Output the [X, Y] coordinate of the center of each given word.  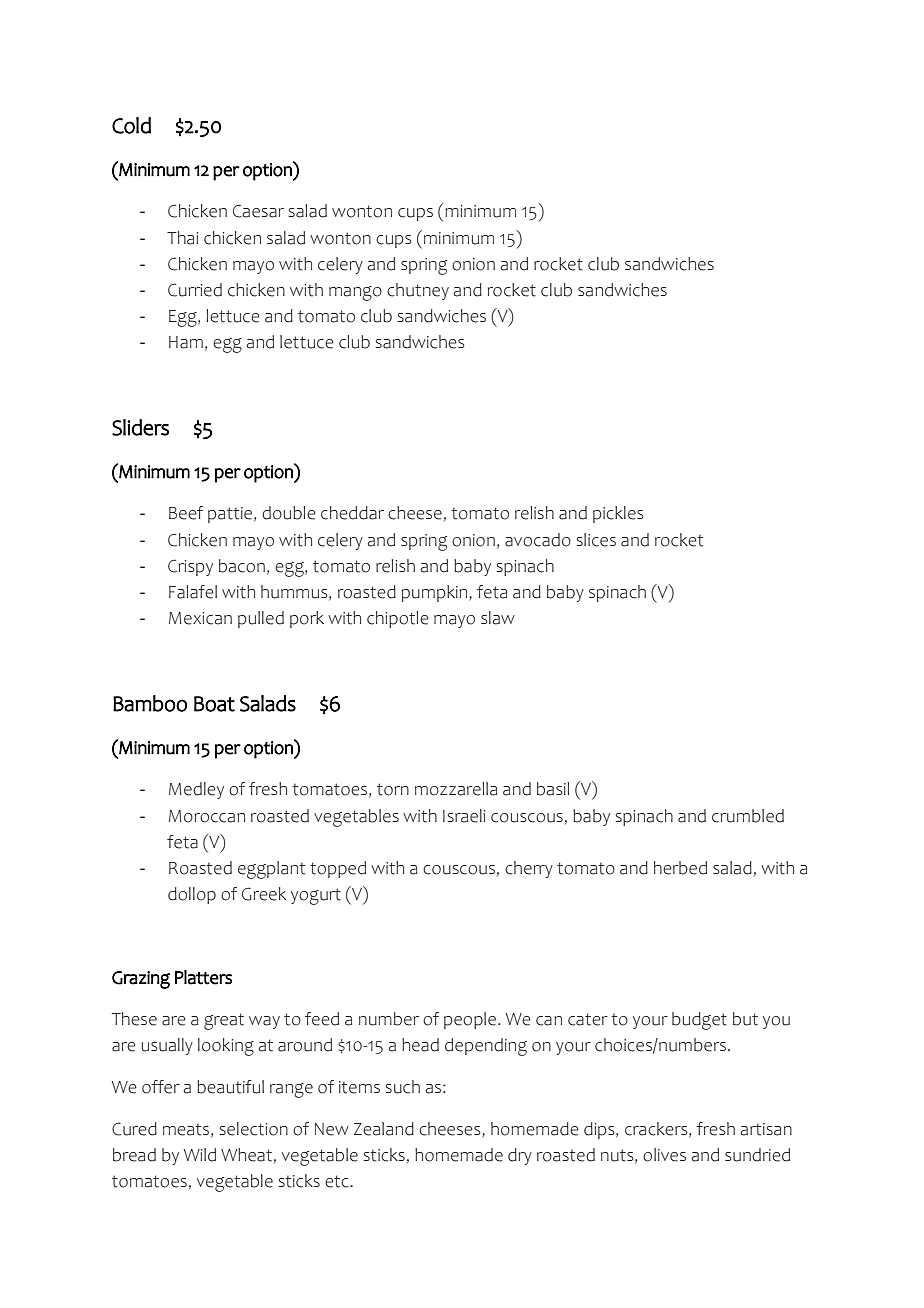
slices [596, 540]
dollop [192, 895]
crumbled [748, 816]
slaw [498, 618]
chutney [418, 291]
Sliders [140, 427]
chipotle [398, 619]
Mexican [200, 618]
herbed [680, 868]
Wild [199, 1155]
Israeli [464, 816]
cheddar [352, 513]
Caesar [258, 211]
